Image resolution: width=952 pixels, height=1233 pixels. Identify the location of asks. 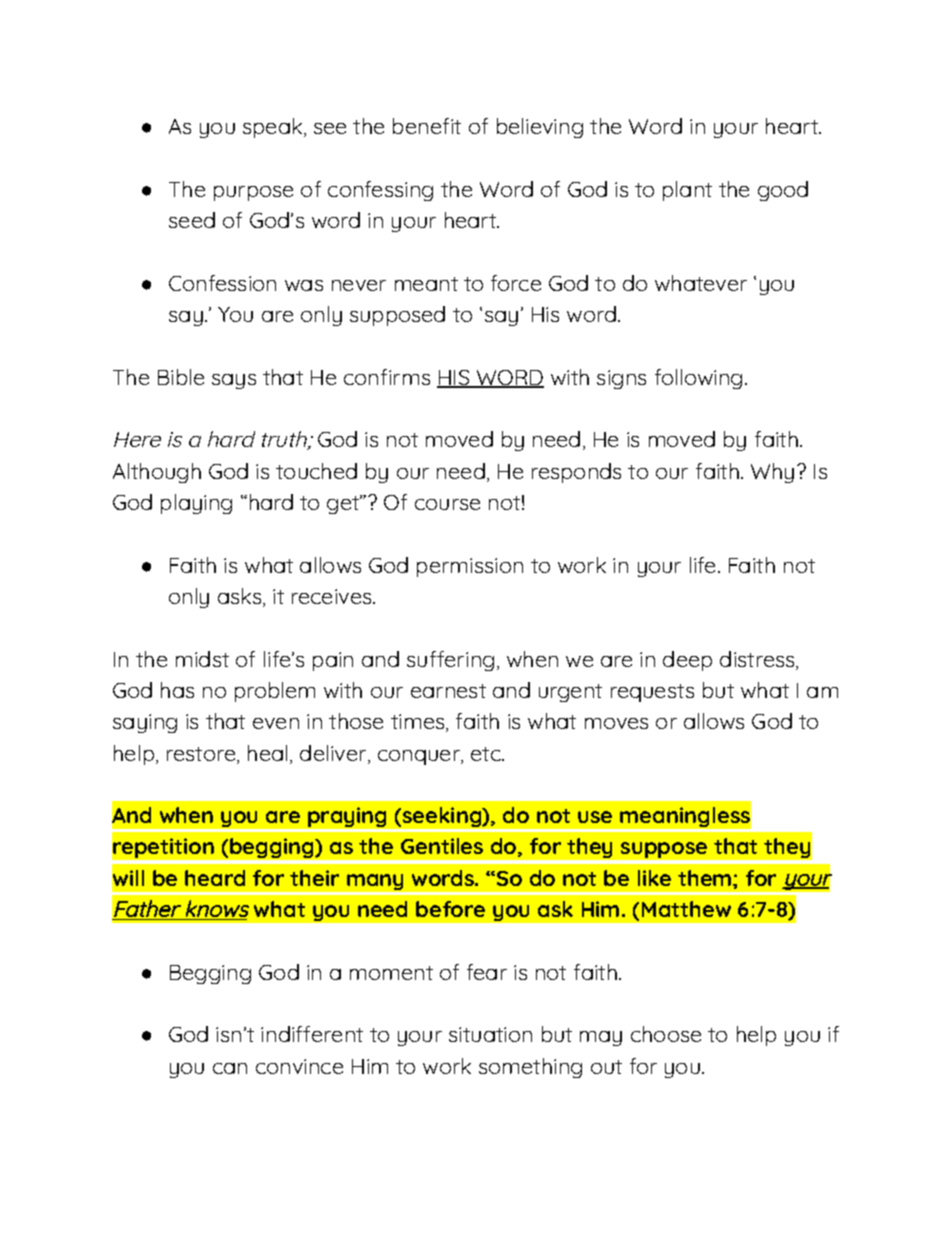
(239, 596).
